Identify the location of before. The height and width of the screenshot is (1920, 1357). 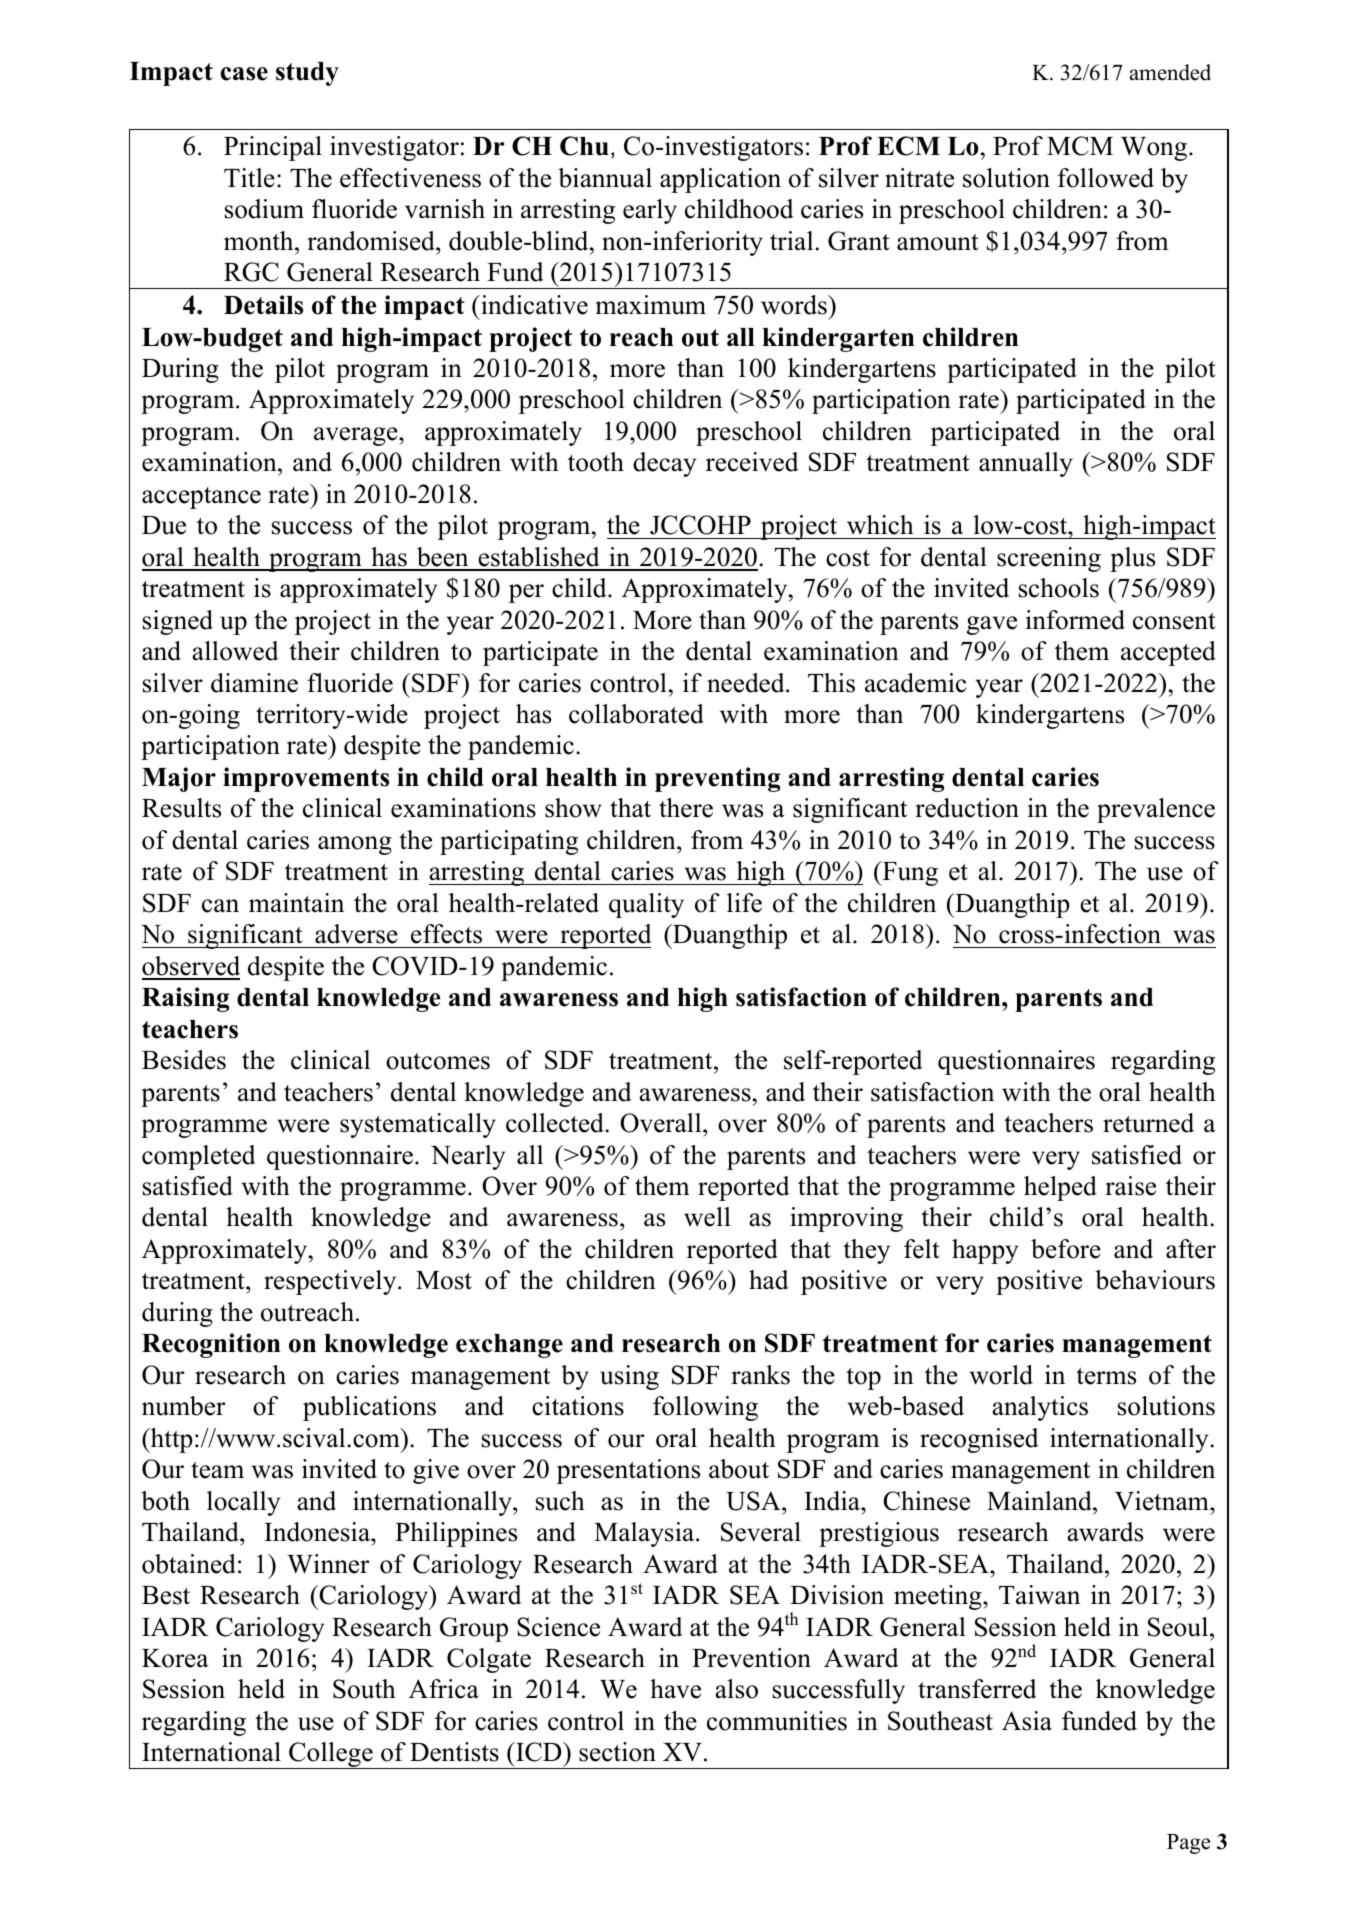
(1066, 1249).
